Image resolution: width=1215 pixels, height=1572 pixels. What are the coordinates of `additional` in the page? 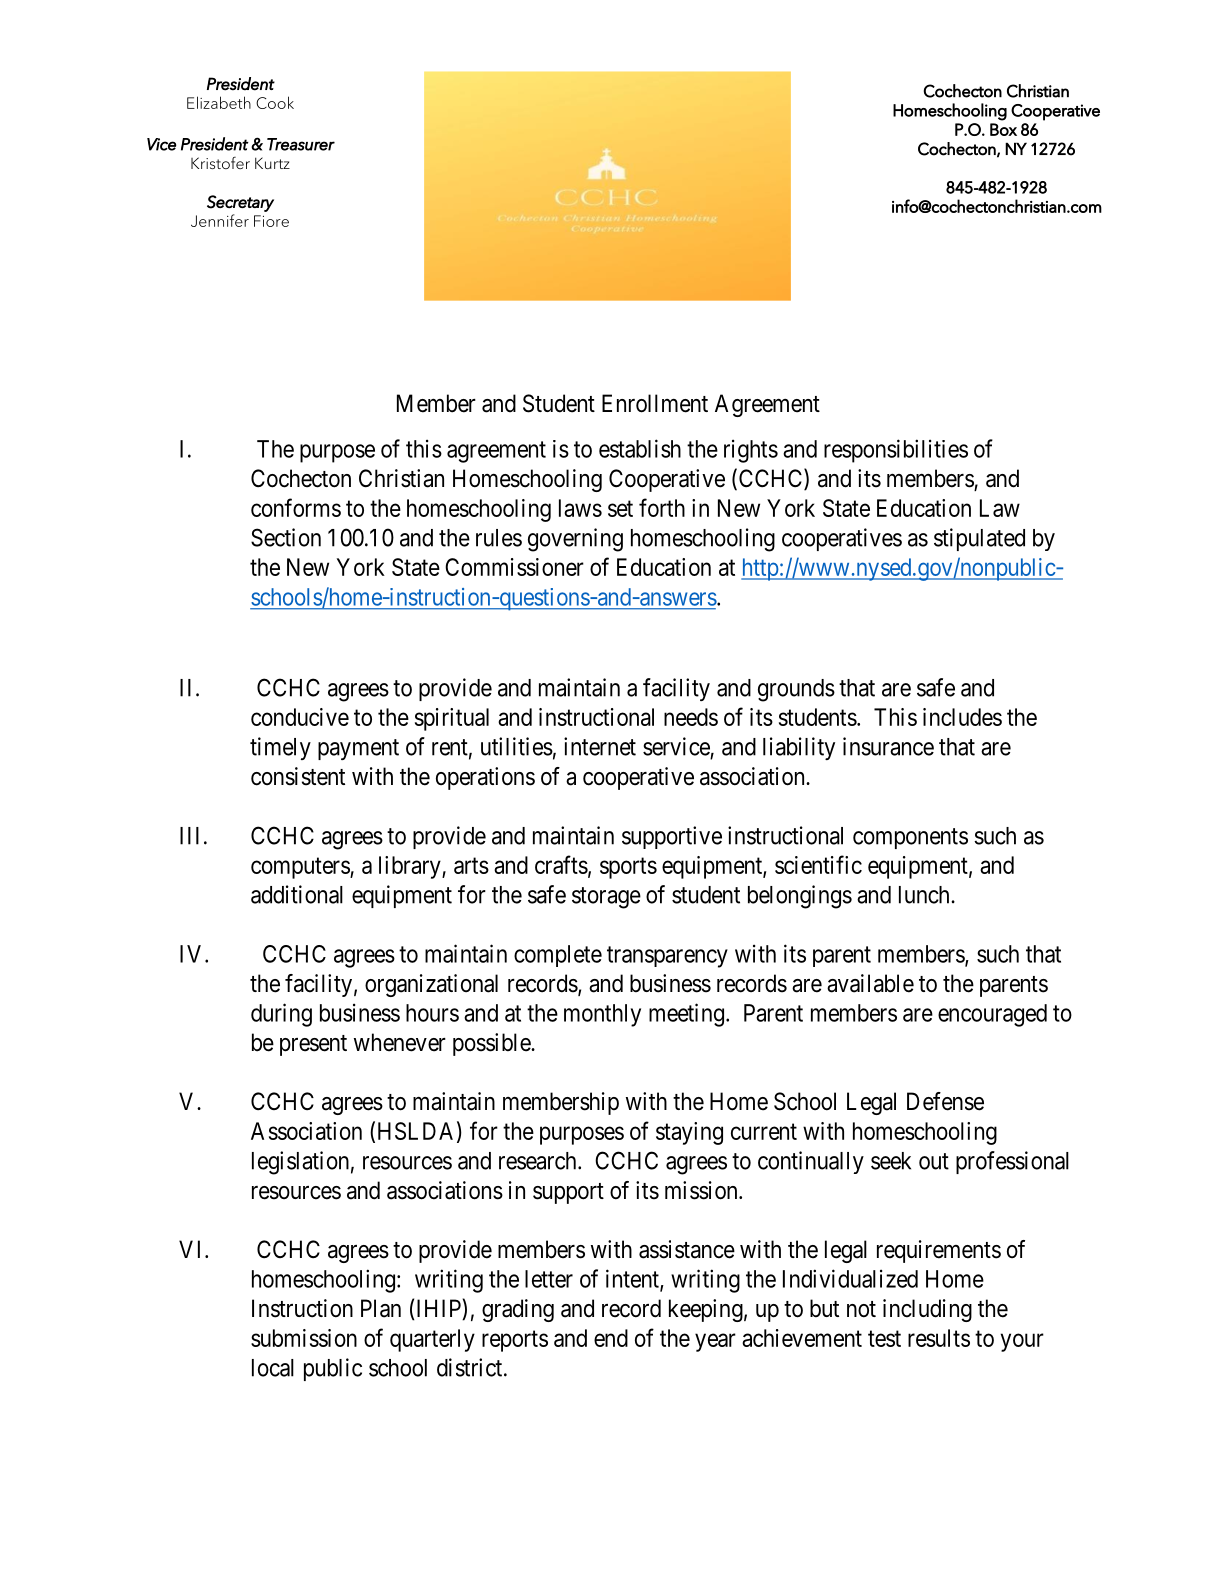 It's located at (297, 894).
